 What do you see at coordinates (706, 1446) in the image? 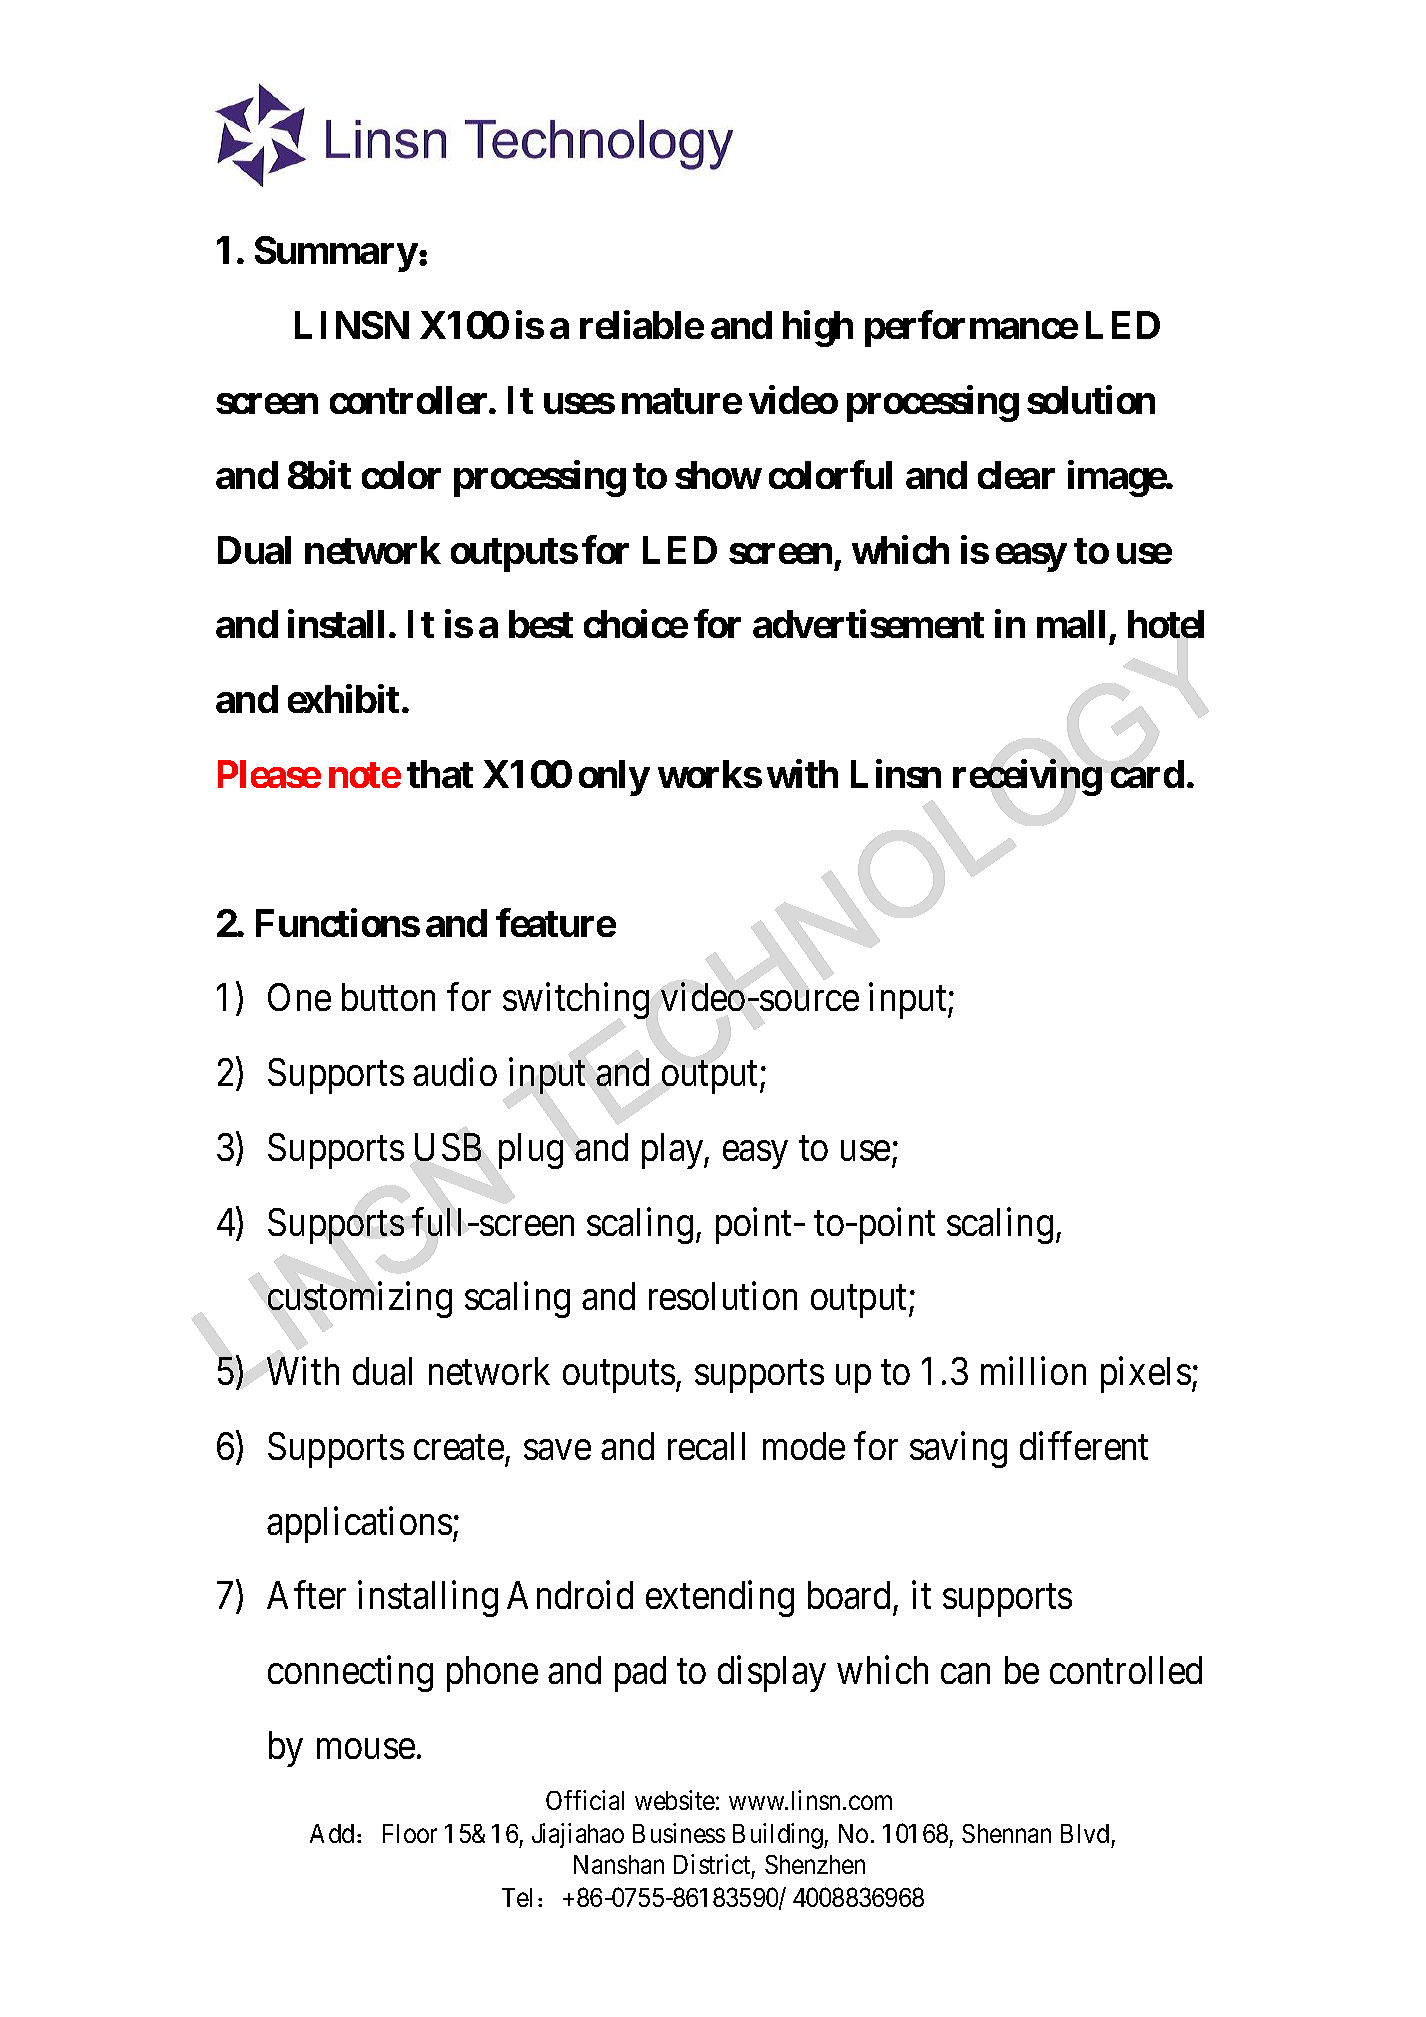
I see `recall` at bounding box center [706, 1446].
